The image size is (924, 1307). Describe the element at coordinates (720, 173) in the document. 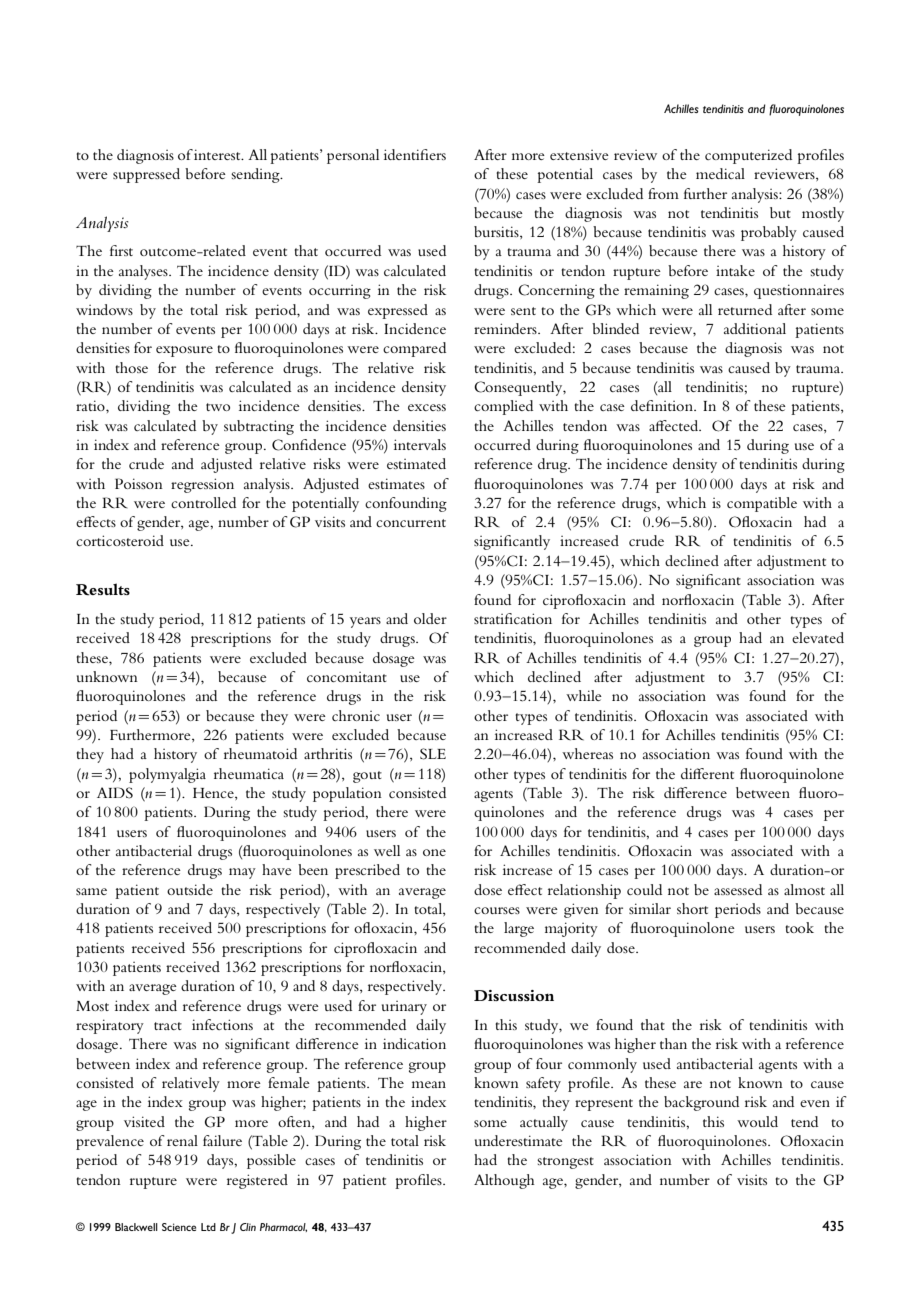

I see `medical` at that location.
